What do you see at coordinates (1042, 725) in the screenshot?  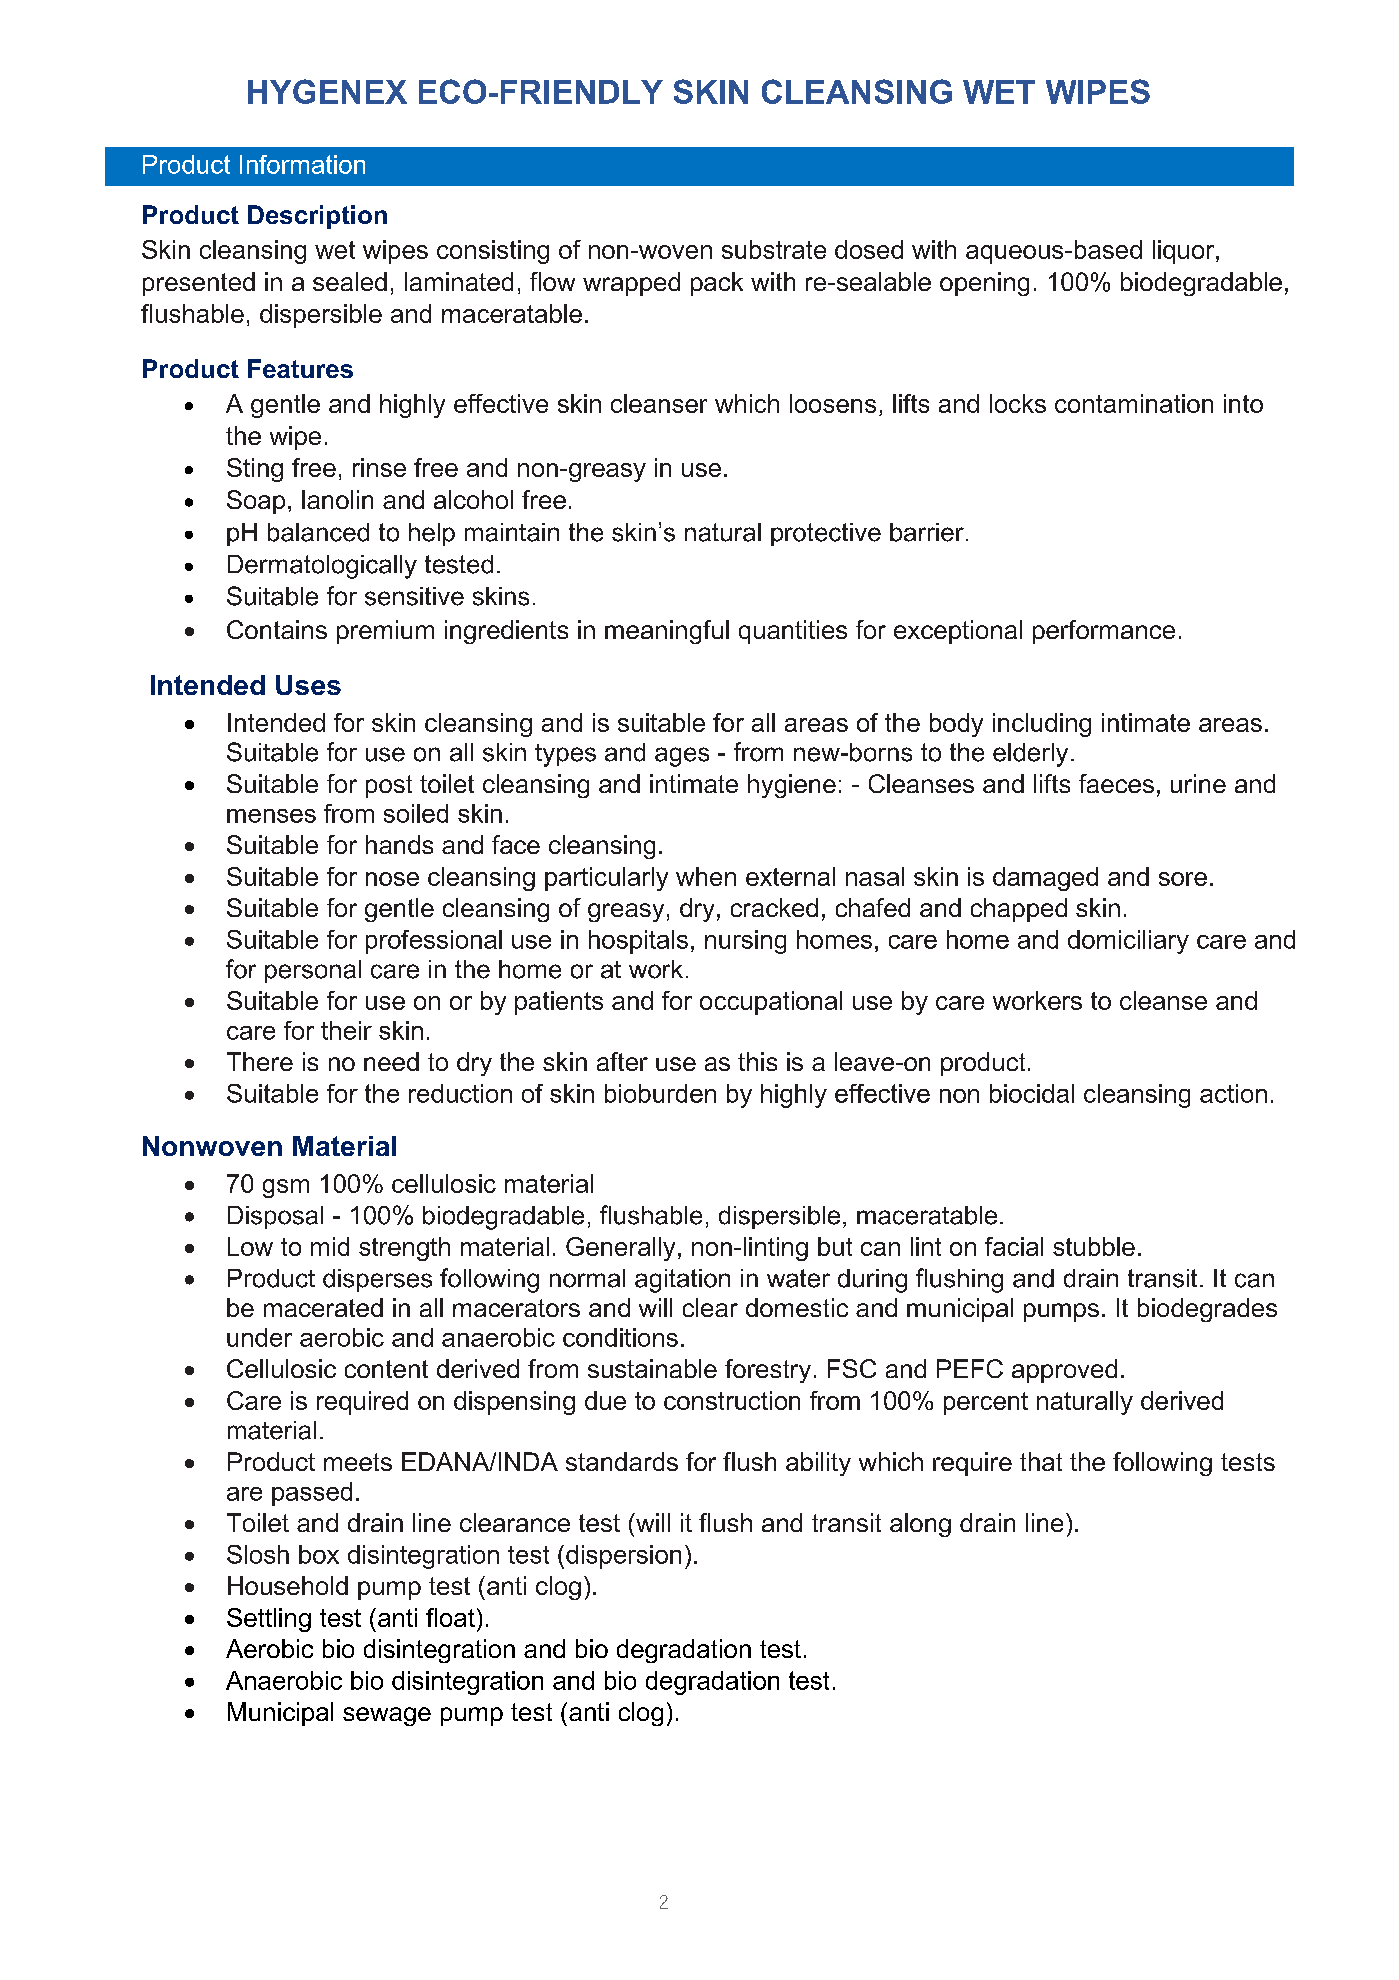 I see `including` at bounding box center [1042, 725].
